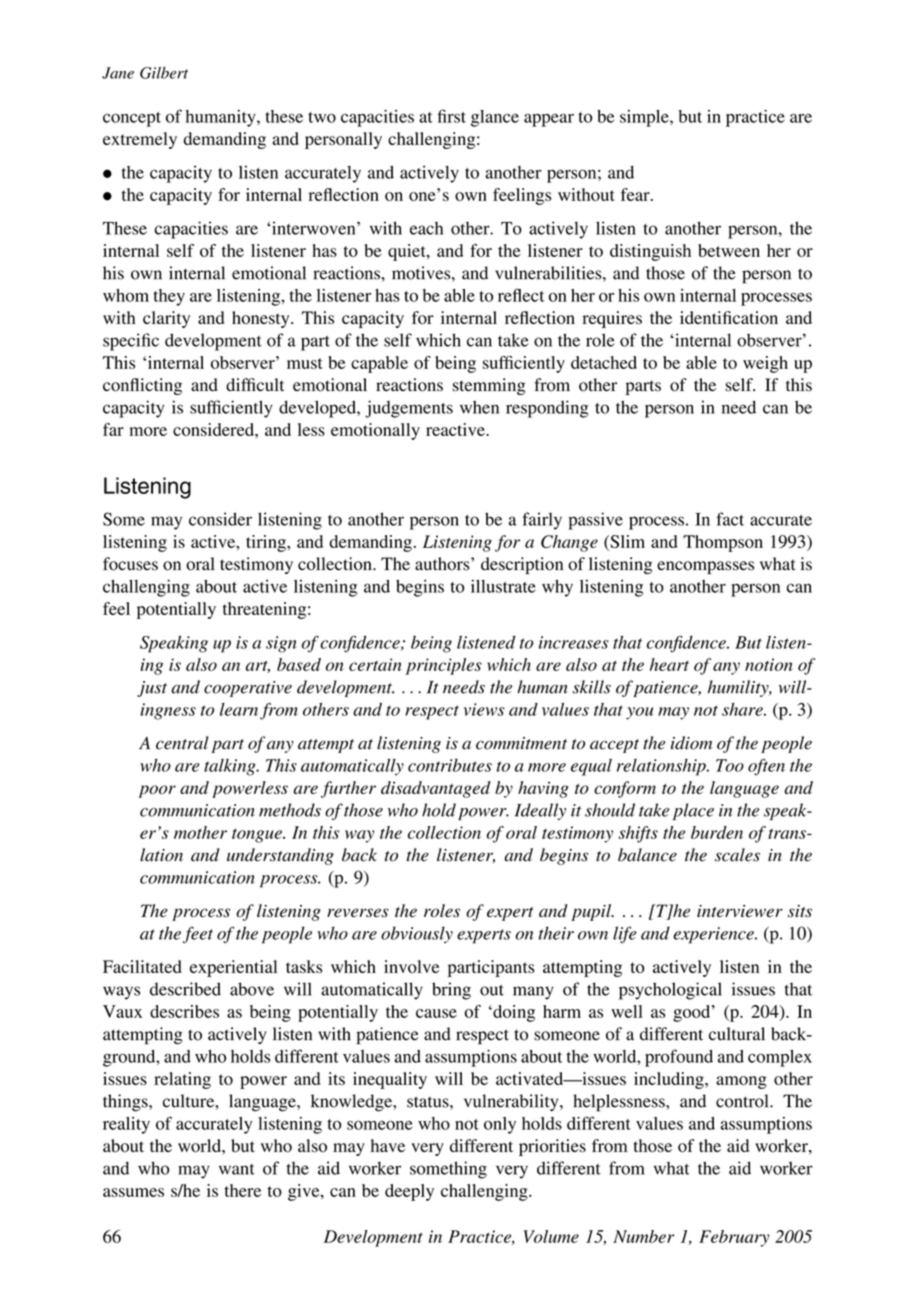  What do you see at coordinates (734, 1238) in the screenshot?
I see `February` at bounding box center [734, 1238].
